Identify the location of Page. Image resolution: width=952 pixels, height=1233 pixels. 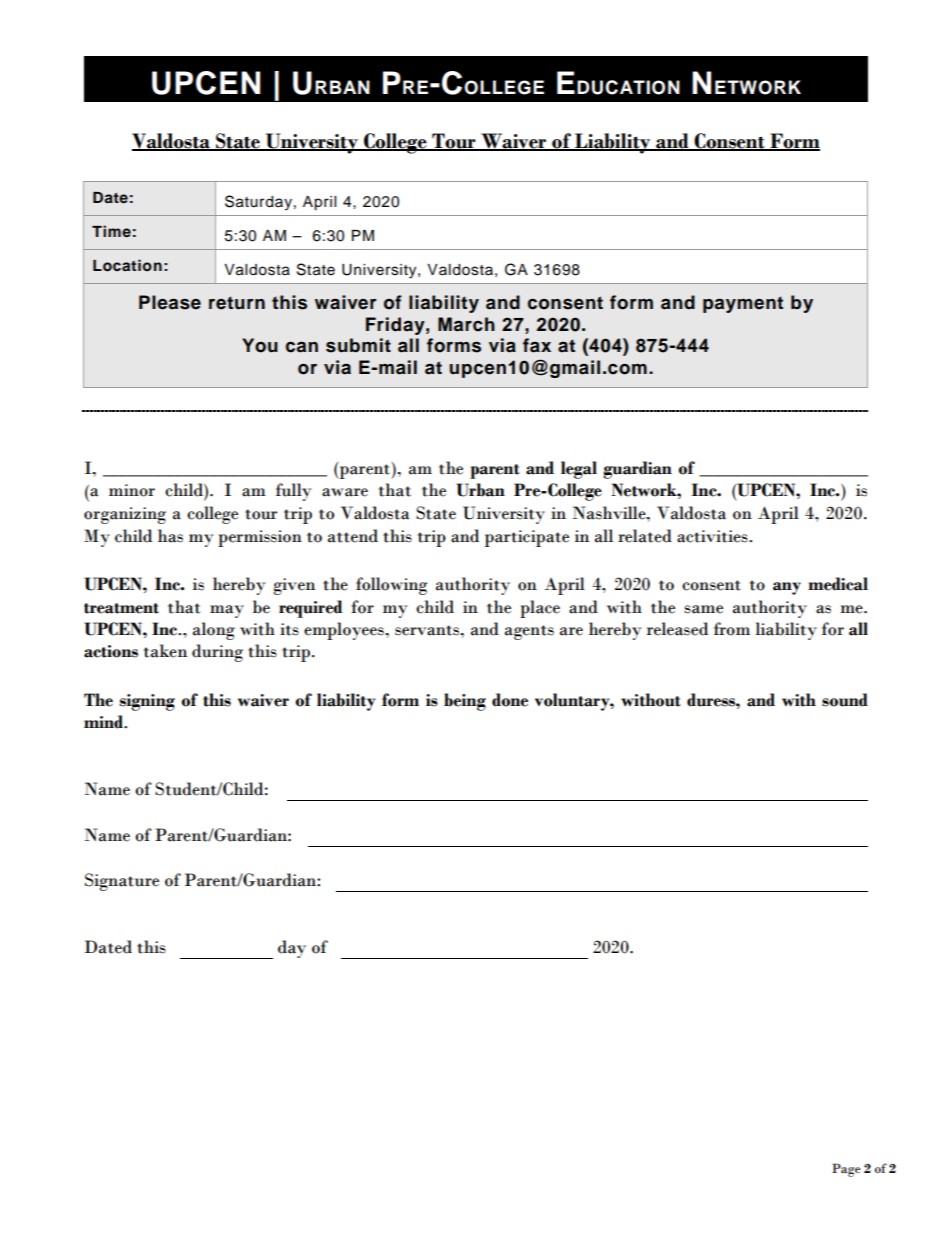
(846, 1170).
